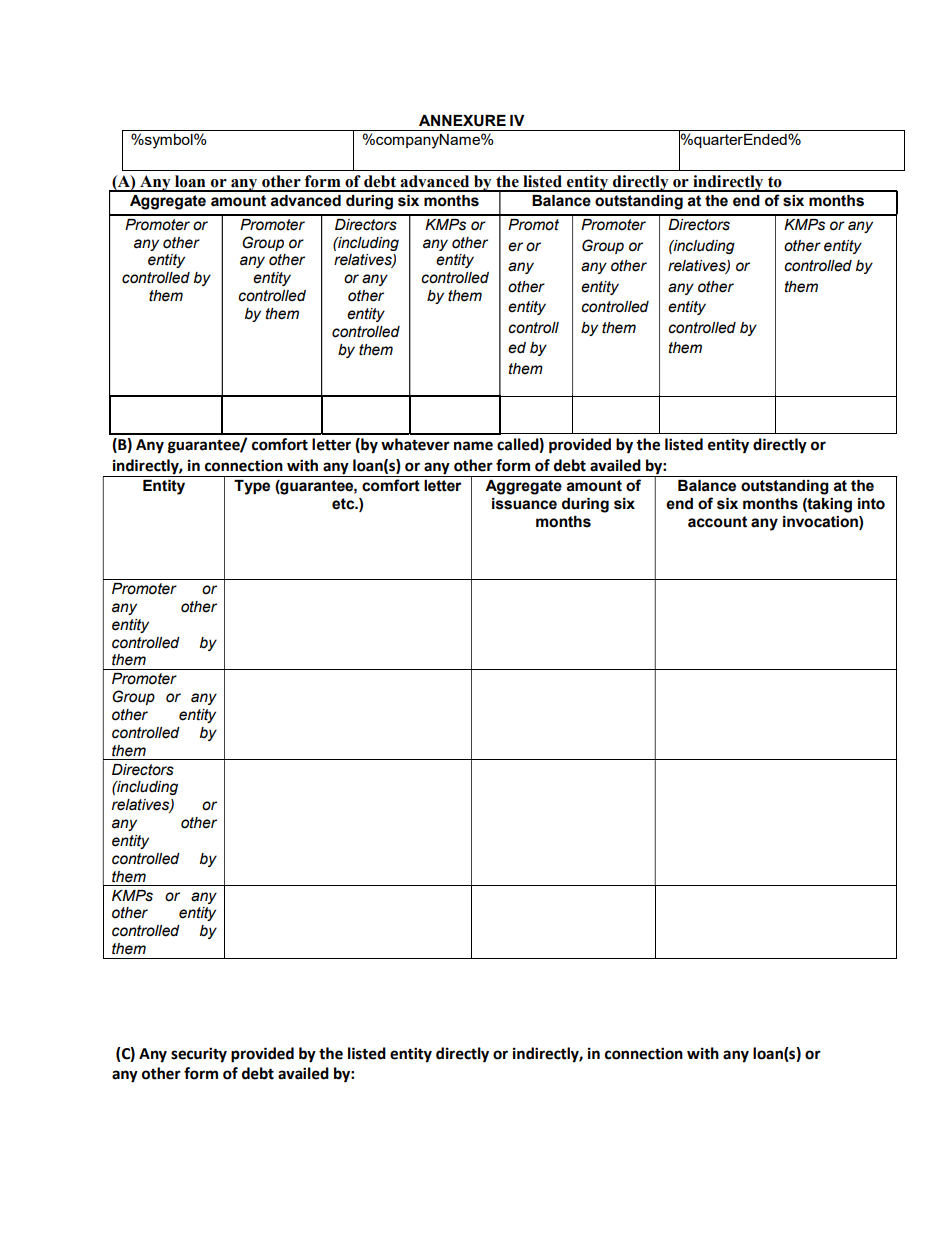 The width and height of the image is (952, 1233). What do you see at coordinates (415, 444) in the image?
I see `whatever` at bounding box center [415, 444].
